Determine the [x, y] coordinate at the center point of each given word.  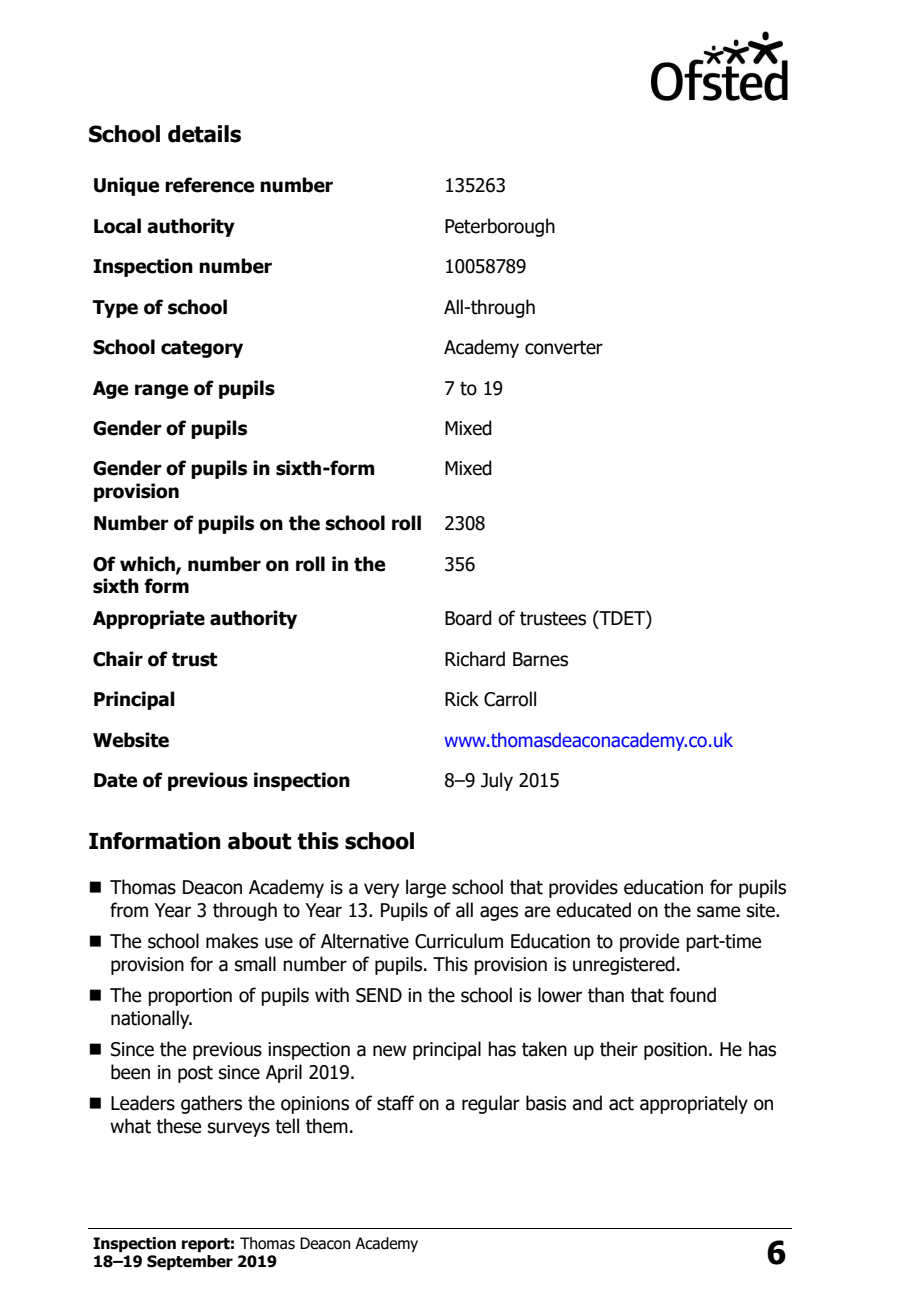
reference [209, 185]
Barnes [540, 659]
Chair [118, 659]
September [190, 1262]
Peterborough [500, 227]
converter [564, 348]
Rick [462, 699]
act [621, 1103]
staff [395, 1103]
